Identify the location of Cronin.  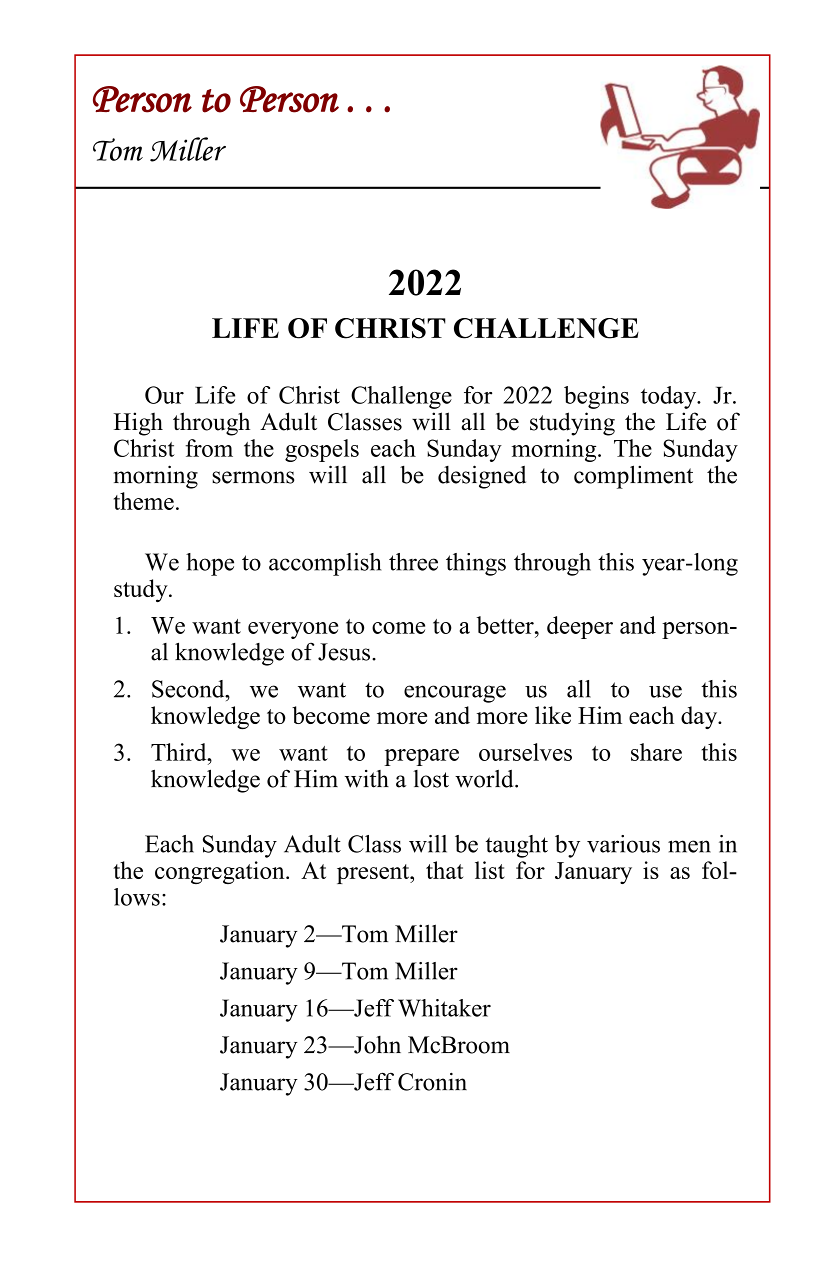
(432, 1082).
